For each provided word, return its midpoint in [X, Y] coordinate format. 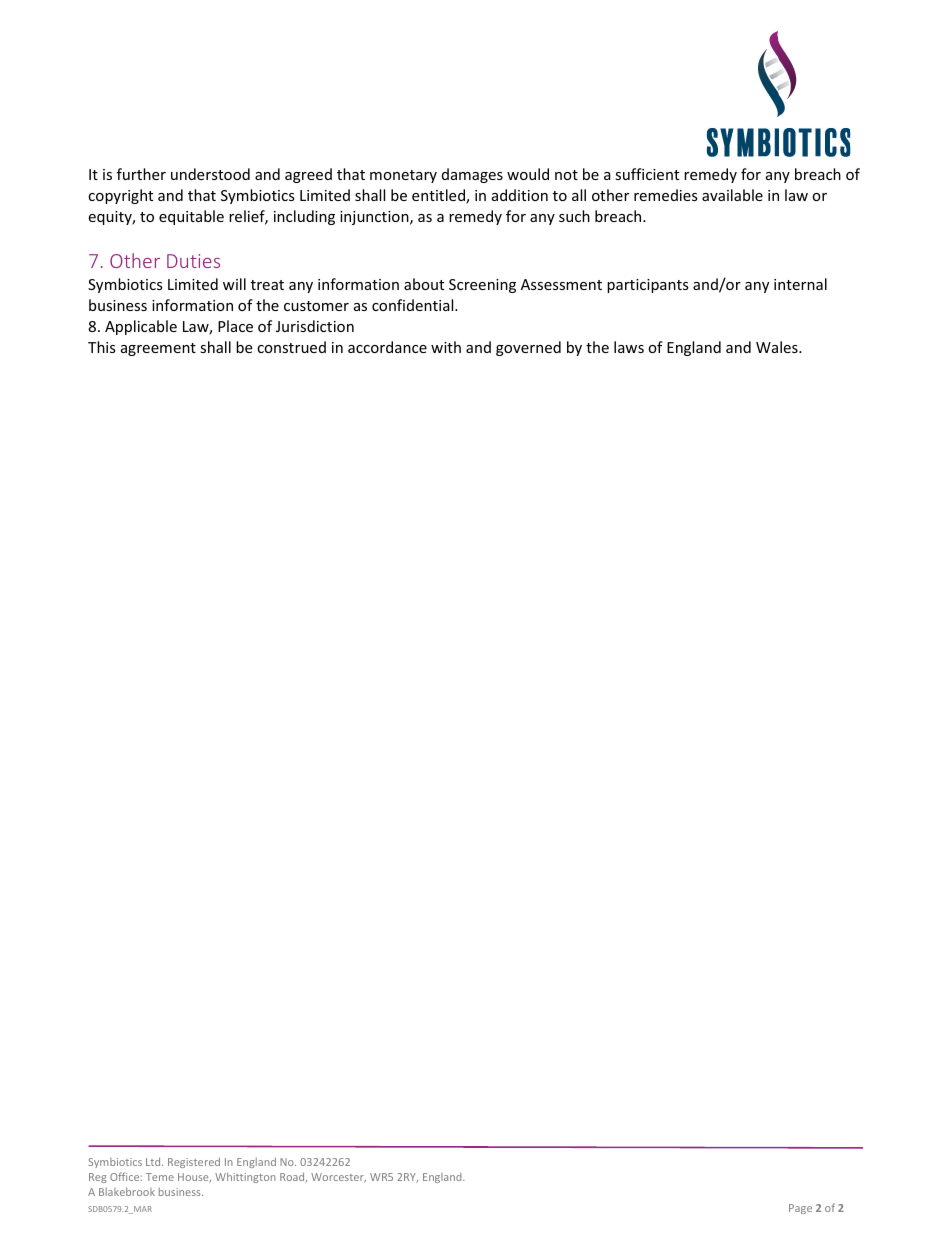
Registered [194, 1162]
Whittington [245, 1177]
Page [800, 1209]
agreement [158, 349]
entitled [439, 196]
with [446, 347]
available [732, 195]
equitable [191, 217]
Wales [778, 347]
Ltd [154, 1161]
